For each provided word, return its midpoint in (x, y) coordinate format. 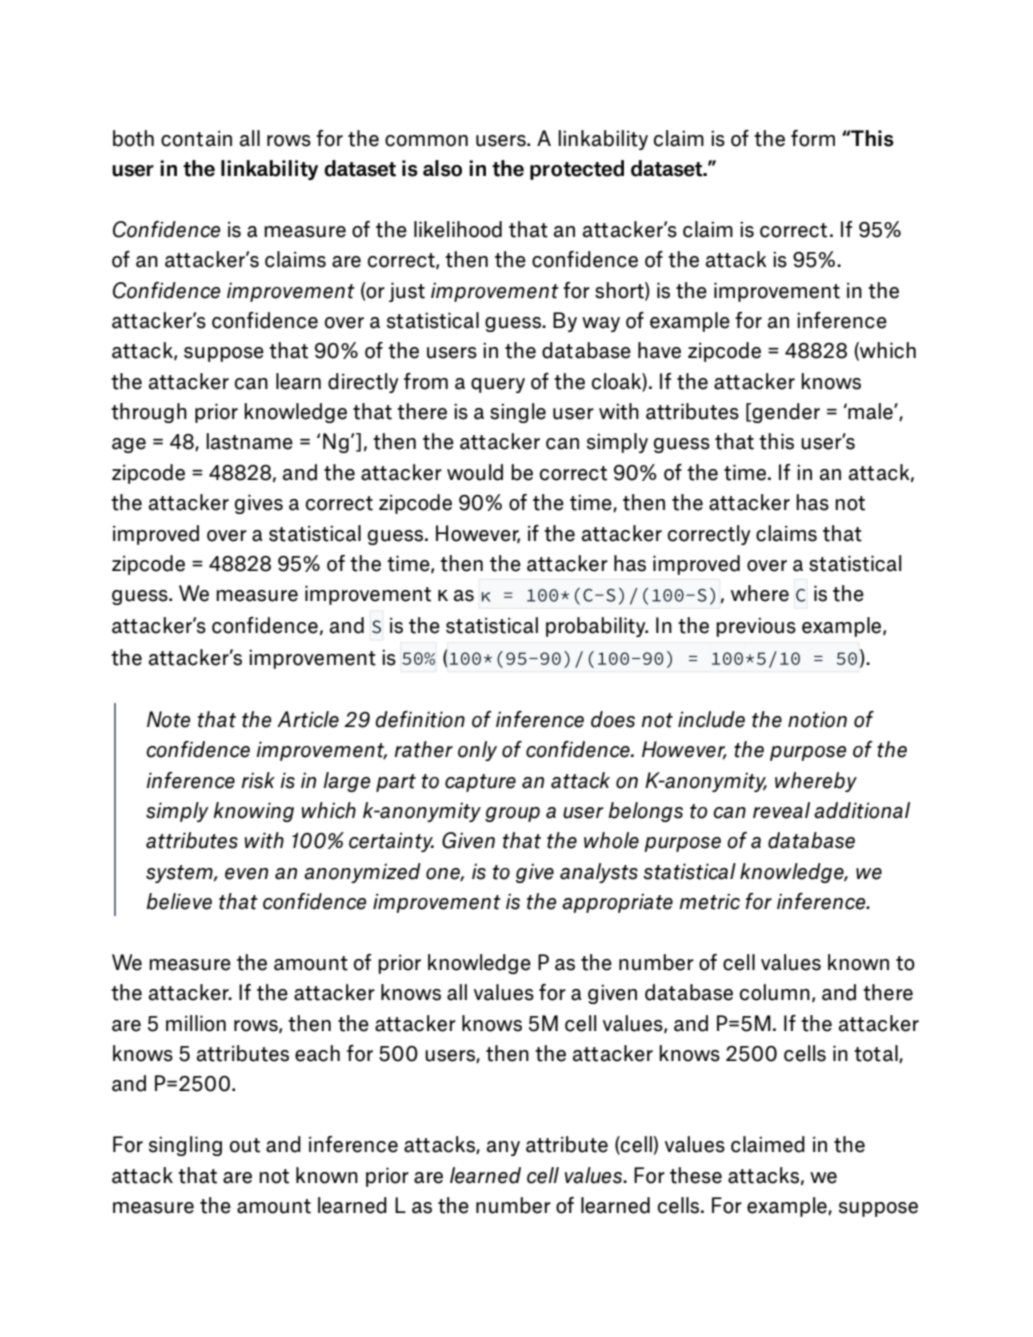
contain (196, 138)
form (813, 138)
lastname (249, 441)
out (245, 1145)
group (512, 814)
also (442, 168)
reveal (781, 810)
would (475, 472)
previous (756, 627)
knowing (253, 812)
